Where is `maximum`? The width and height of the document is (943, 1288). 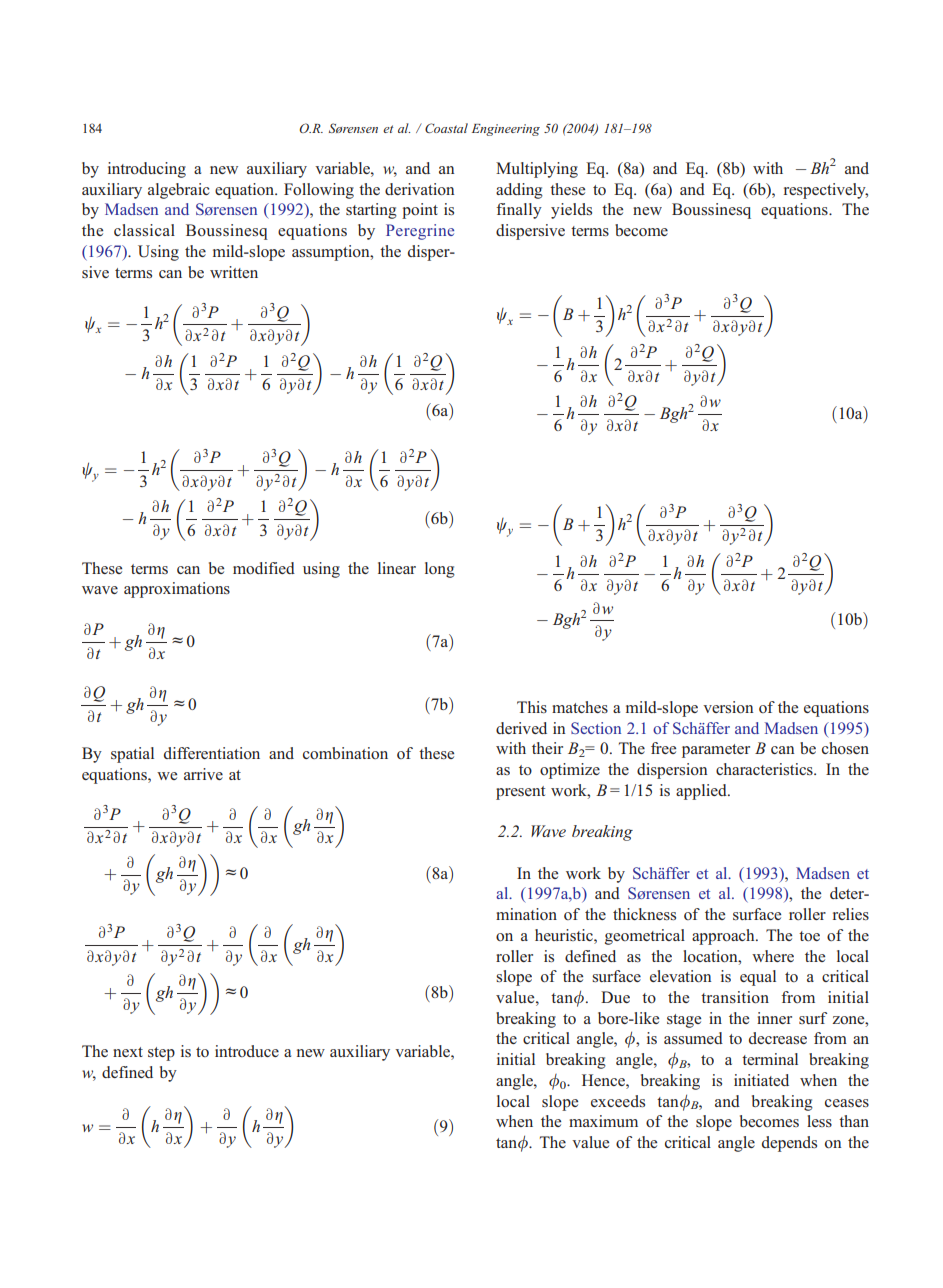 maximum is located at coordinates (603, 1121).
